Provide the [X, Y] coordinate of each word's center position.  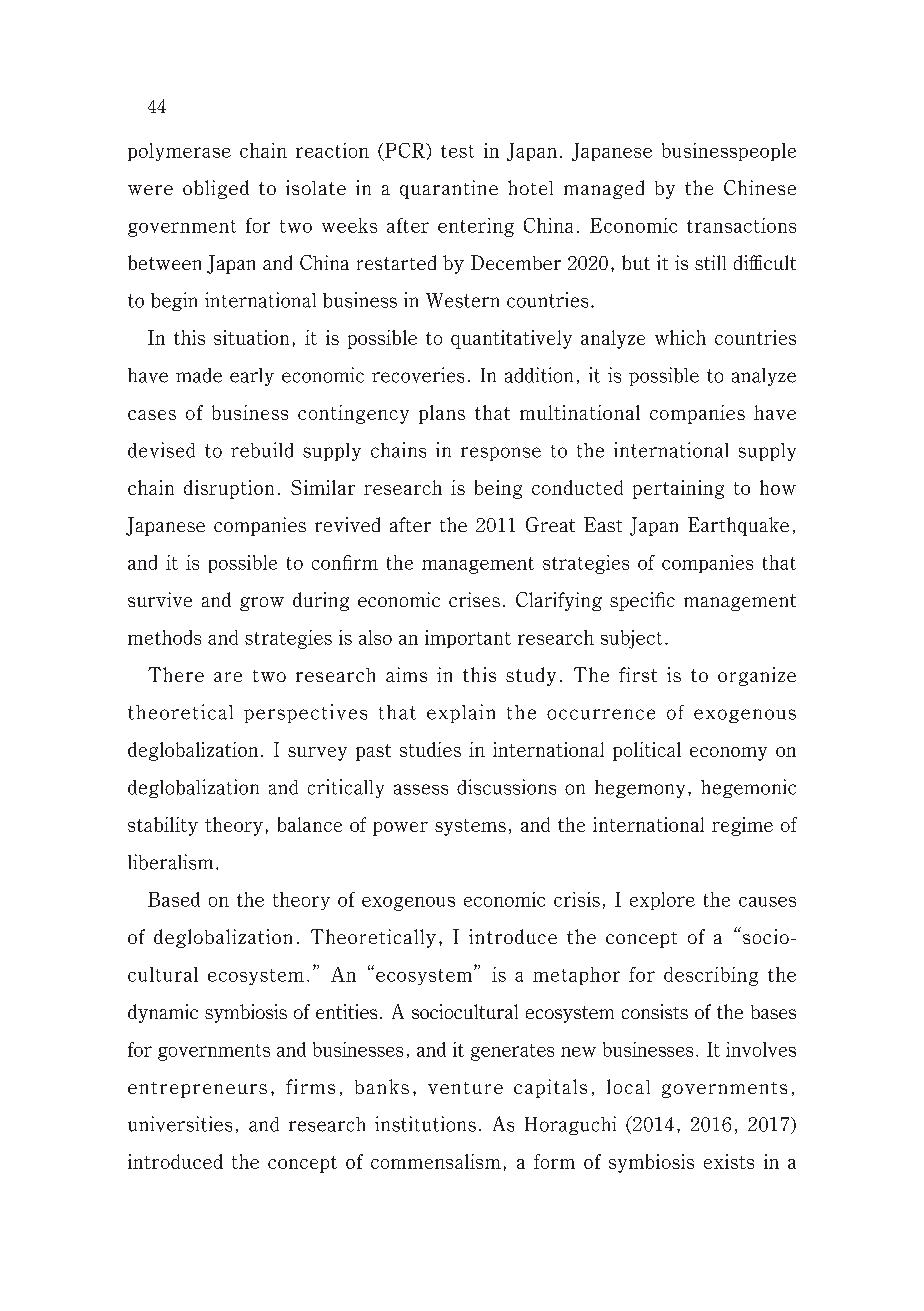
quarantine [449, 189]
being [498, 489]
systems [470, 827]
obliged [216, 189]
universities [180, 1124]
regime [742, 826]
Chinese [760, 187]
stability [163, 826]
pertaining [678, 489]
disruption [229, 489]
